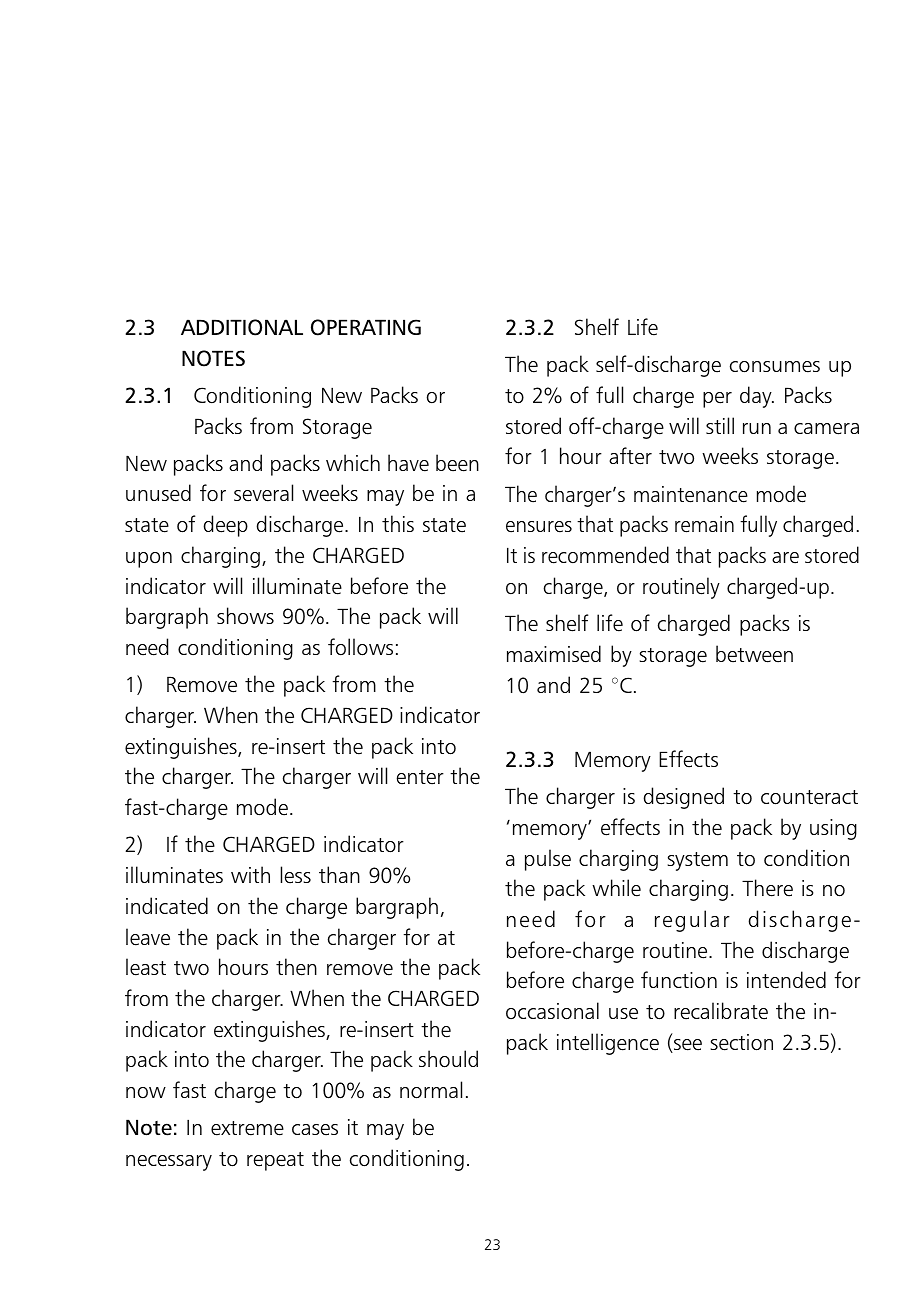  Describe the element at coordinates (366, 327) in the screenshot. I see `OPERATING` at that location.
